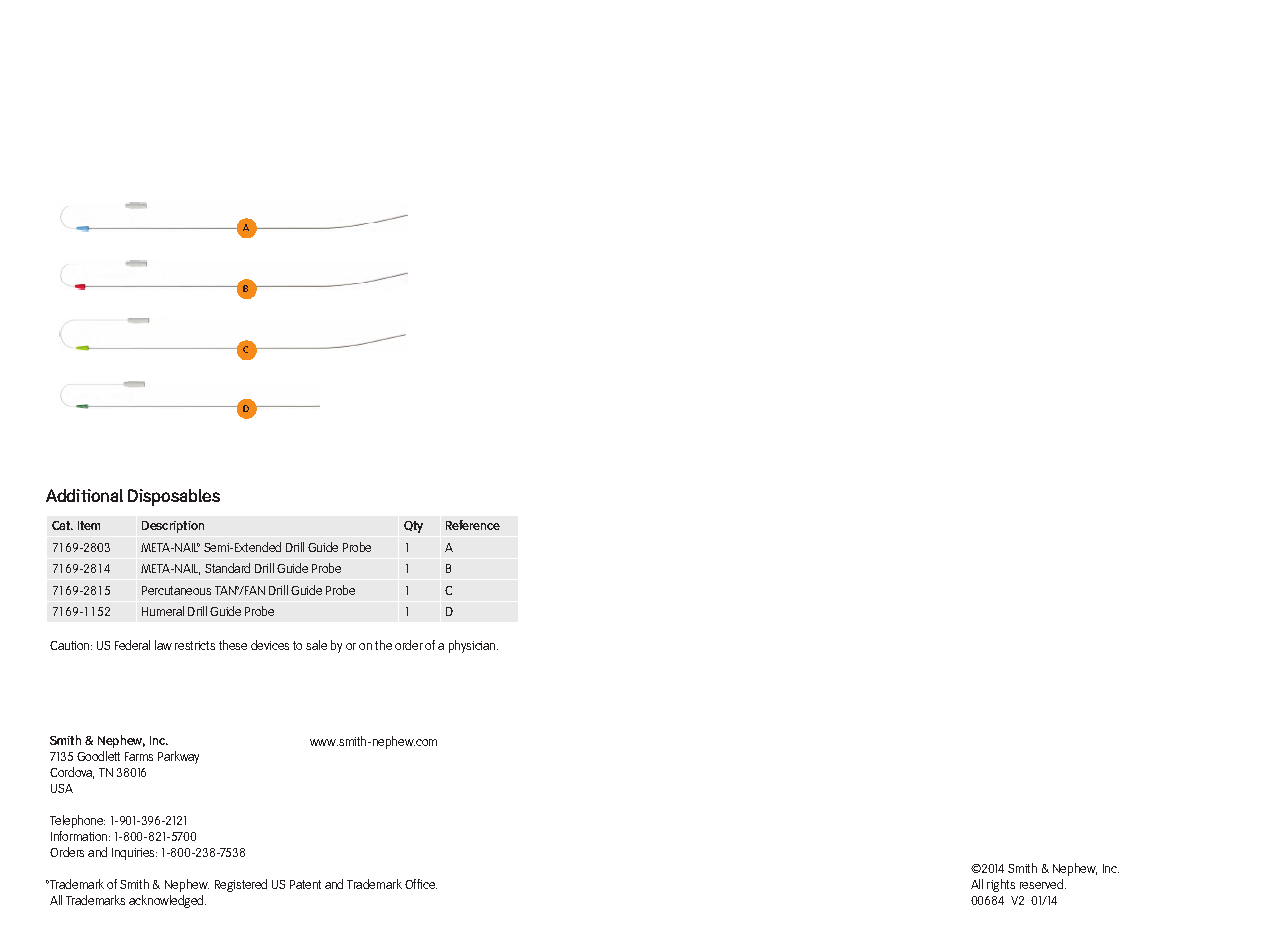  Describe the element at coordinates (1043, 884) in the page. I see `reserved` at that location.
